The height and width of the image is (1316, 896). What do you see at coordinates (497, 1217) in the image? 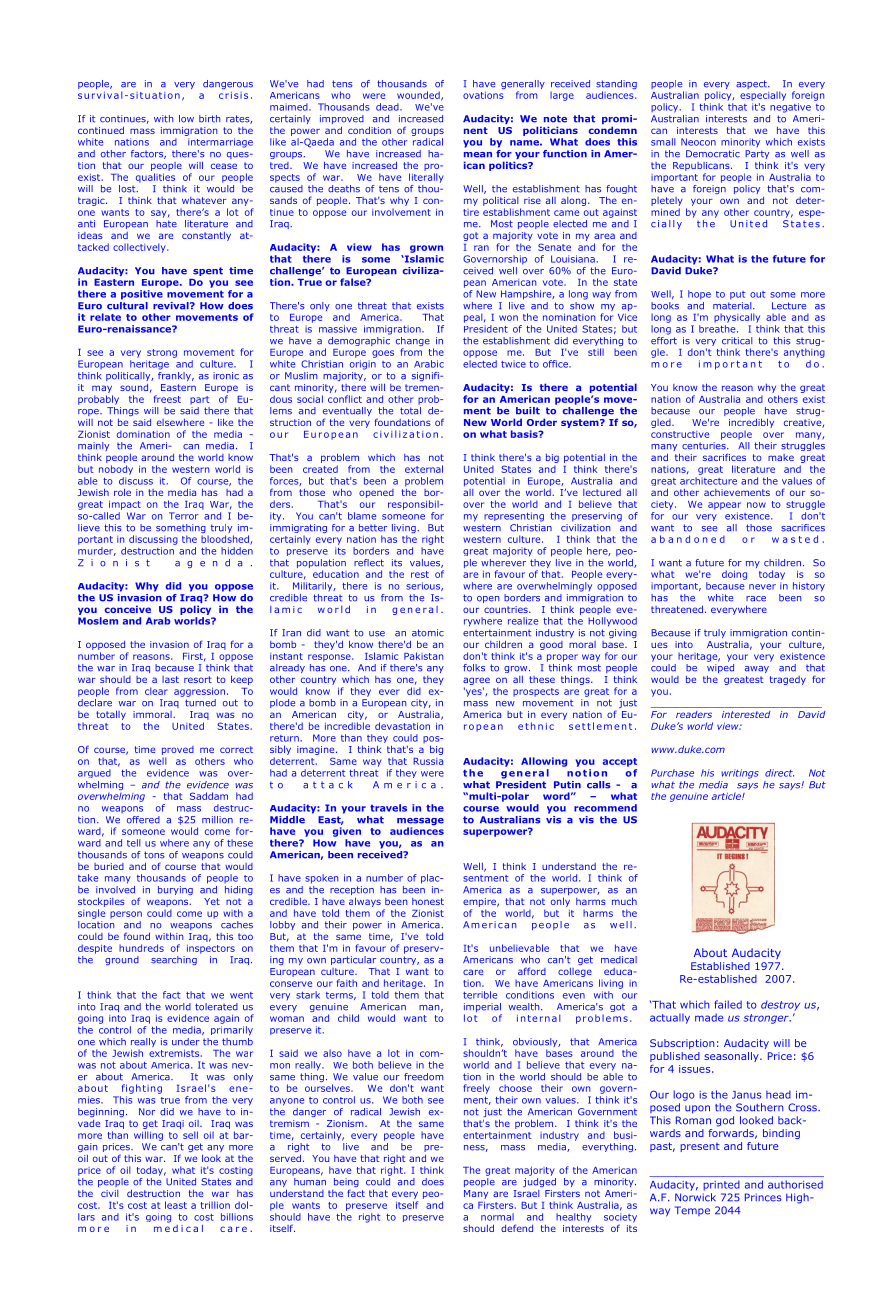
I see `normal` at bounding box center [497, 1217].
